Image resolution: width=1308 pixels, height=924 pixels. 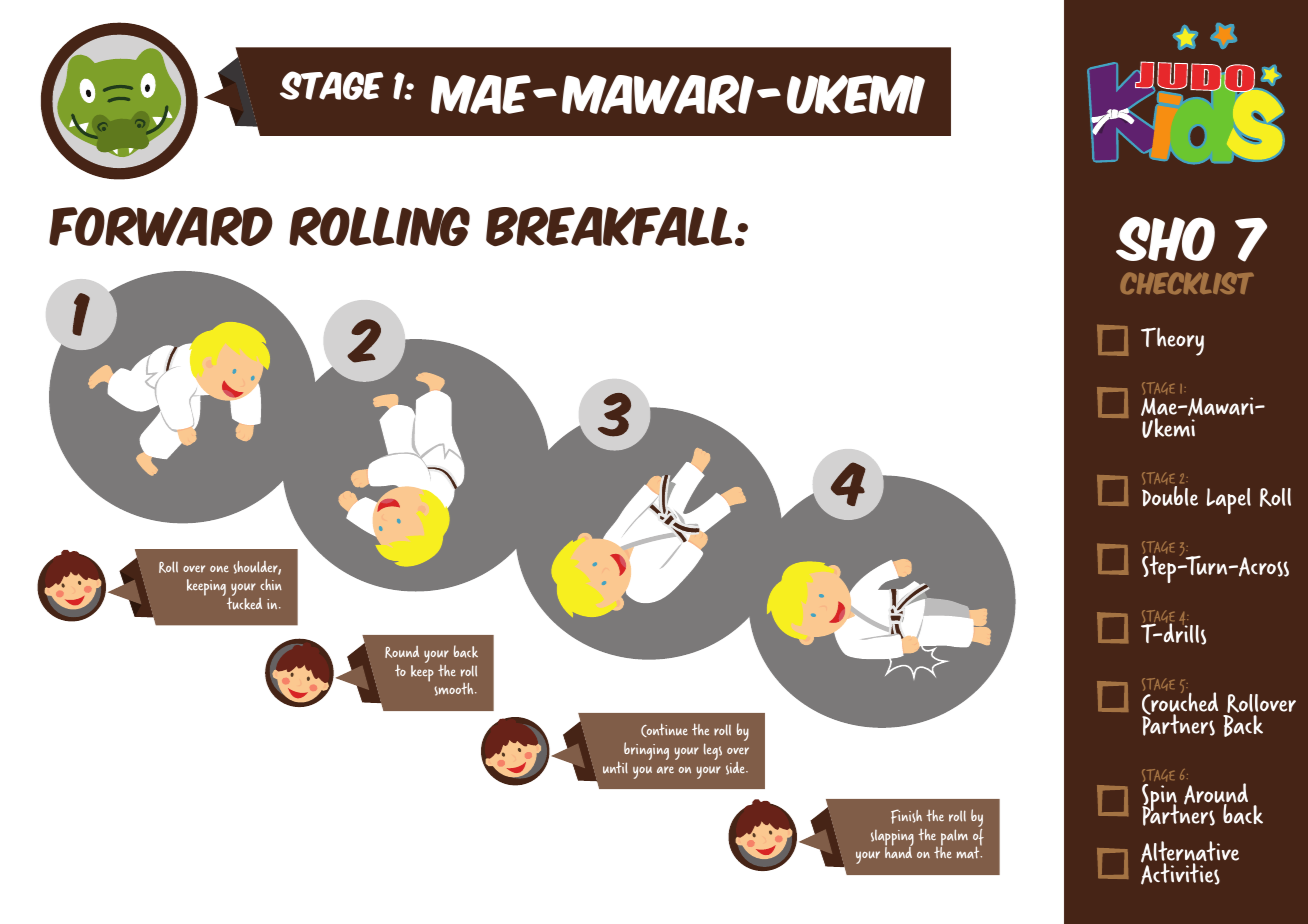 I want to click on Forward, so click(x=161, y=226).
